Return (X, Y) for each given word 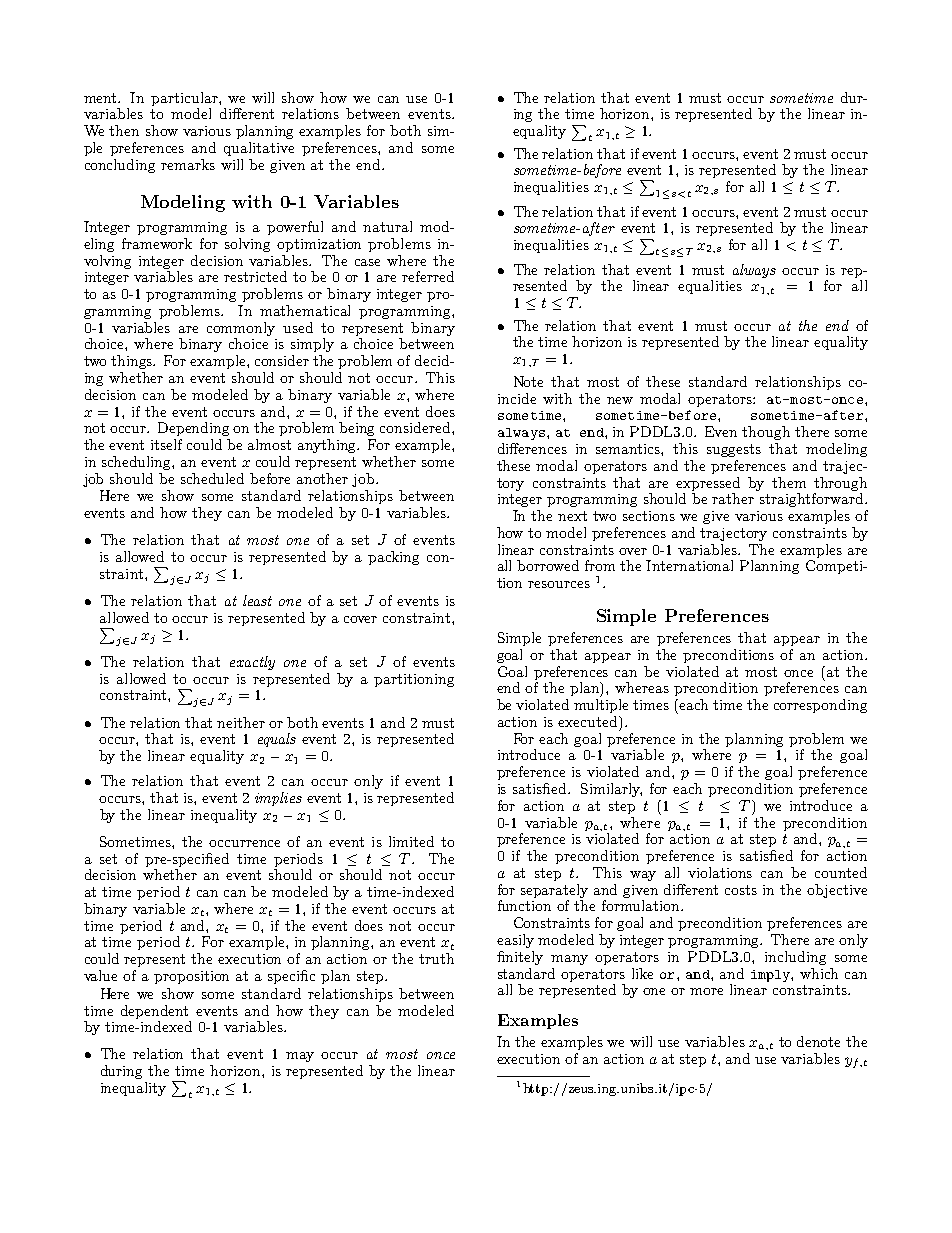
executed (589, 721)
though (766, 433)
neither (241, 722)
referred (428, 276)
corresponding (820, 706)
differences (532, 448)
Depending (193, 429)
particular (185, 99)
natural (387, 226)
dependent (154, 1012)
